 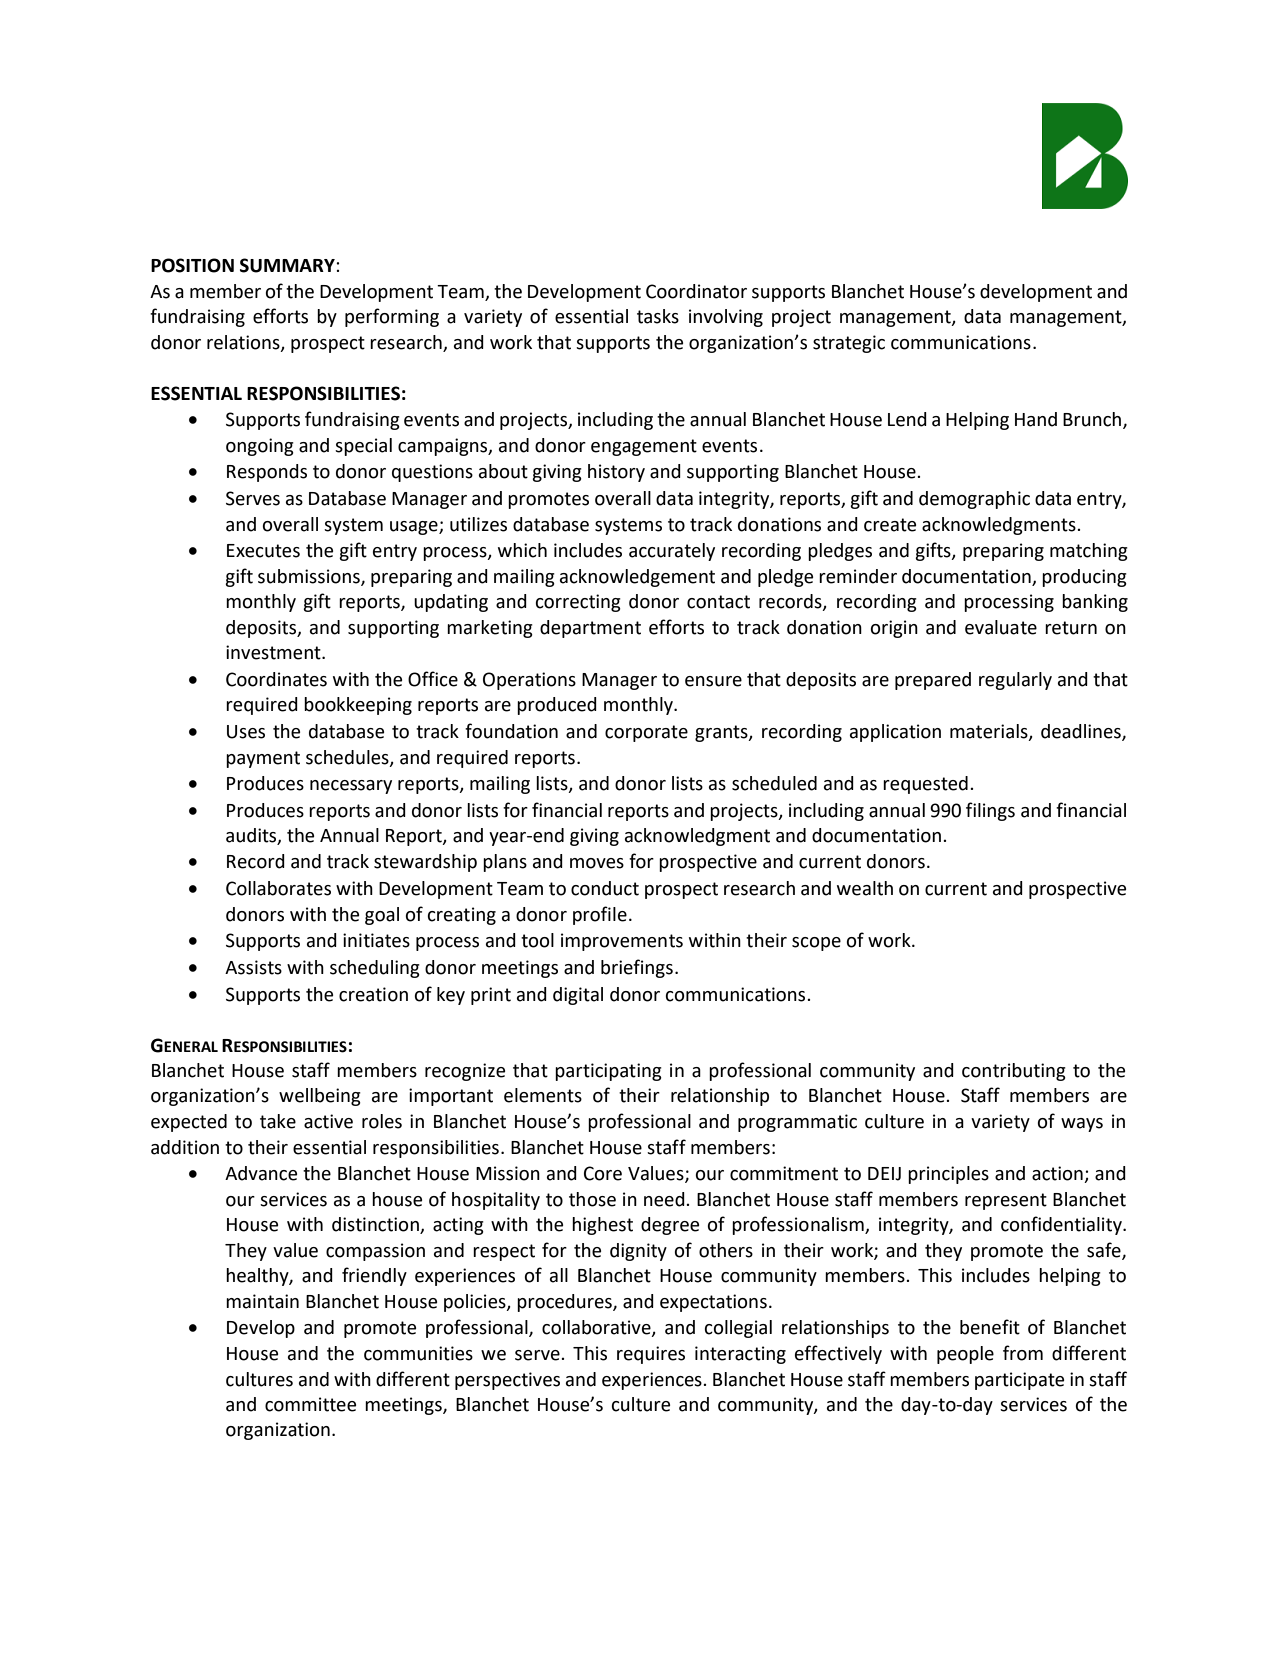 I want to click on contributing, so click(x=1014, y=1072).
